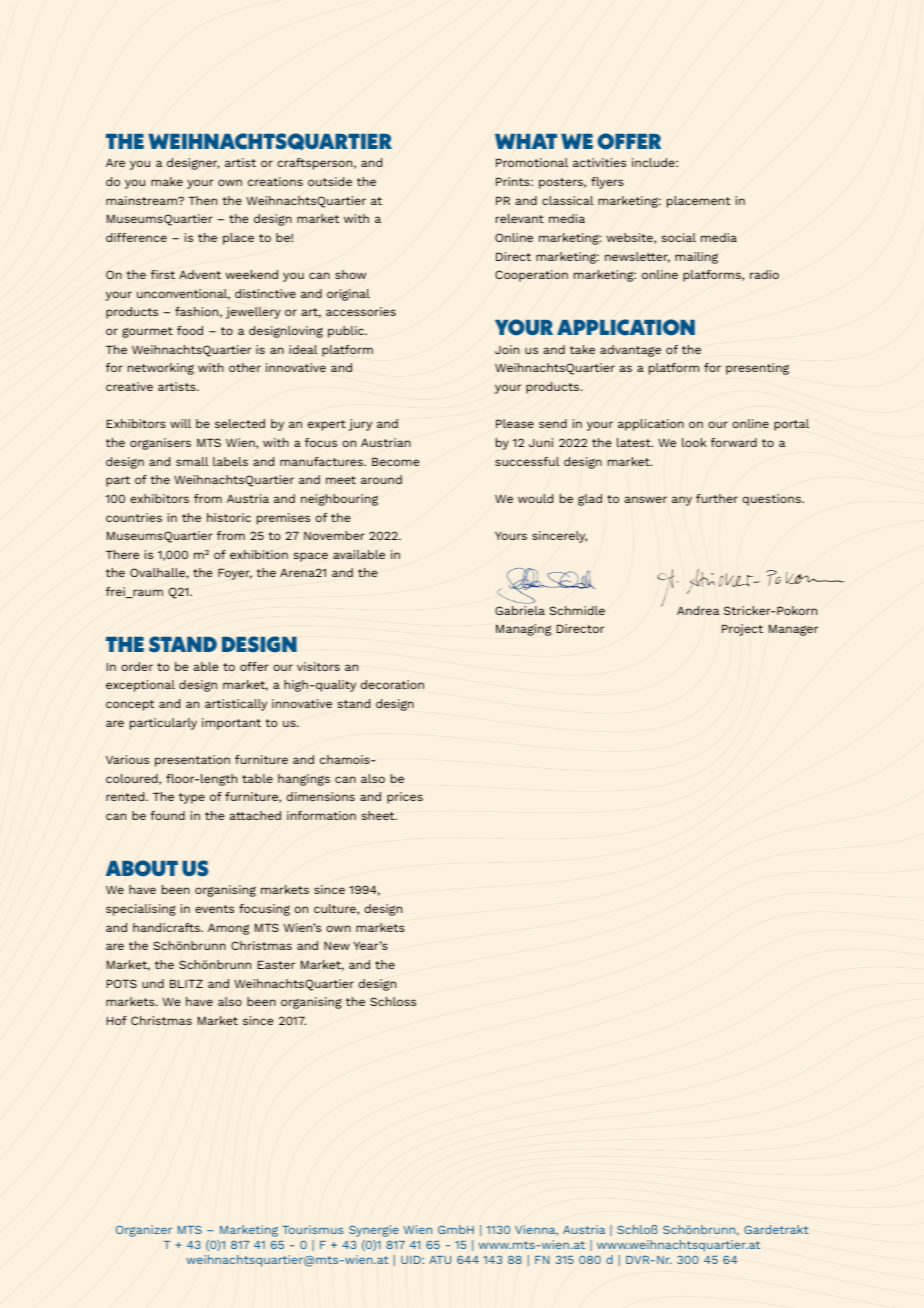 Image resolution: width=924 pixels, height=1308 pixels. Describe the element at coordinates (392, 684) in the screenshot. I see `decoration` at that location.
